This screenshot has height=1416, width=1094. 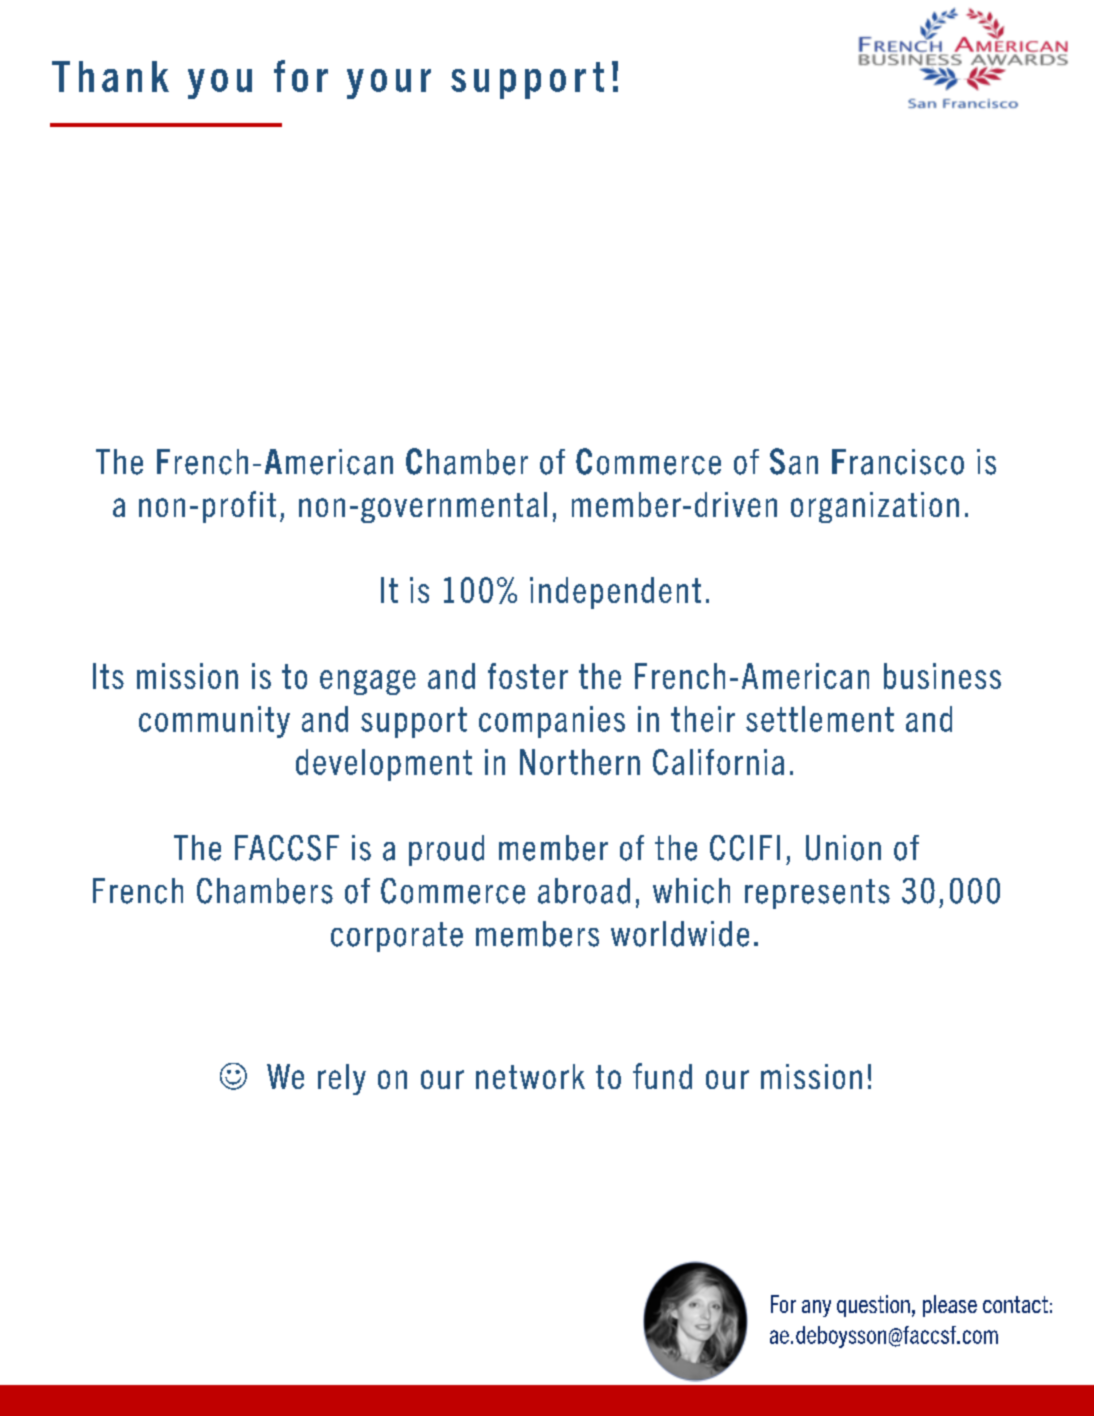 I want to click on business, so click(x=942, y=676).
